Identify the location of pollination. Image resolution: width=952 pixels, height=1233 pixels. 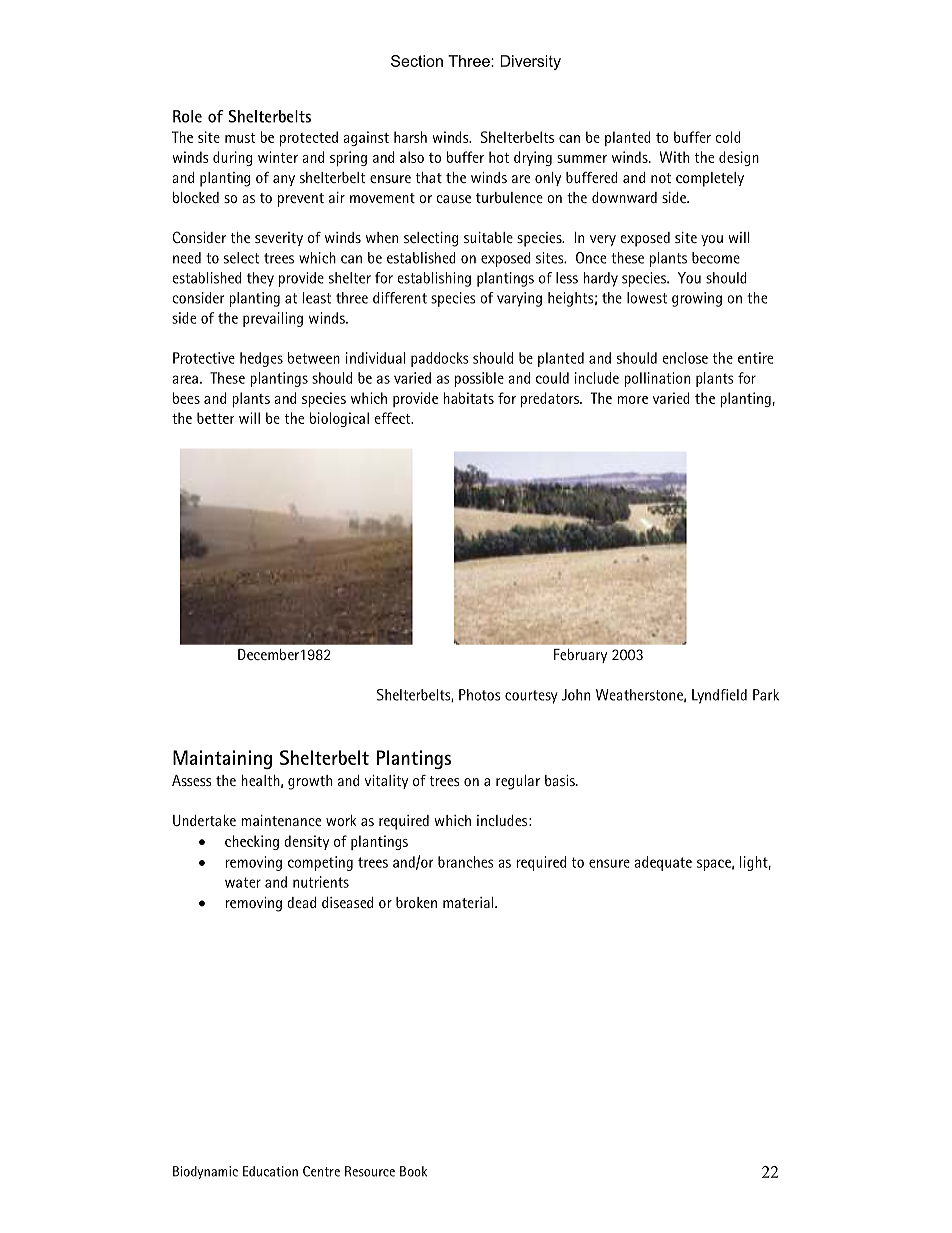
(657, 379).
